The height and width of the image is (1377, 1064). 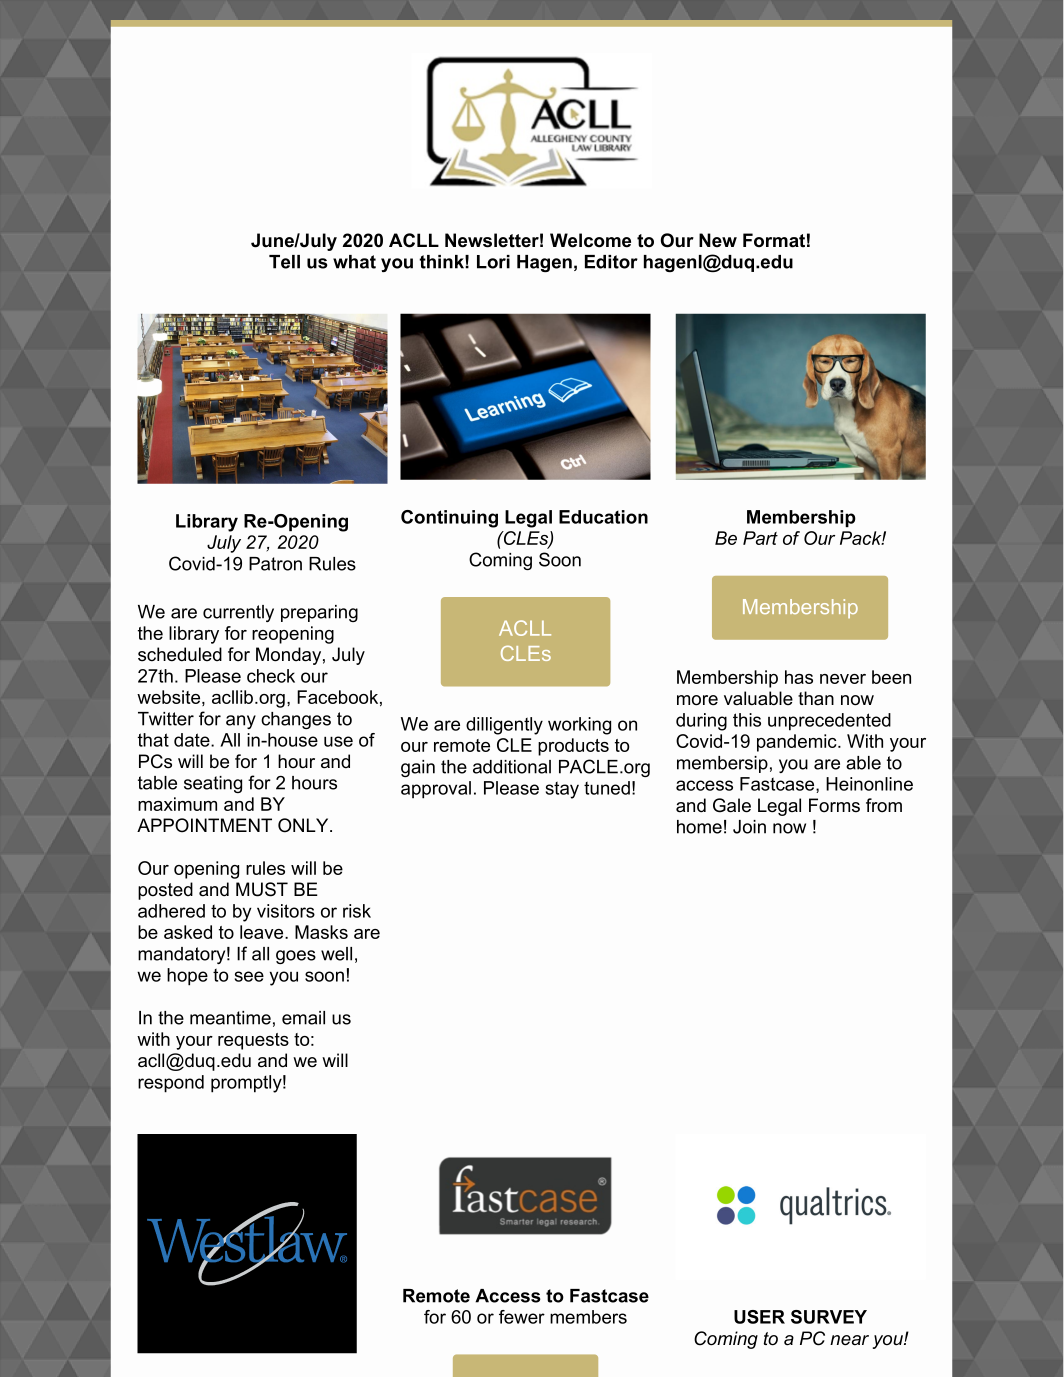 I want to click on currently, so click(x=238, y=613).
